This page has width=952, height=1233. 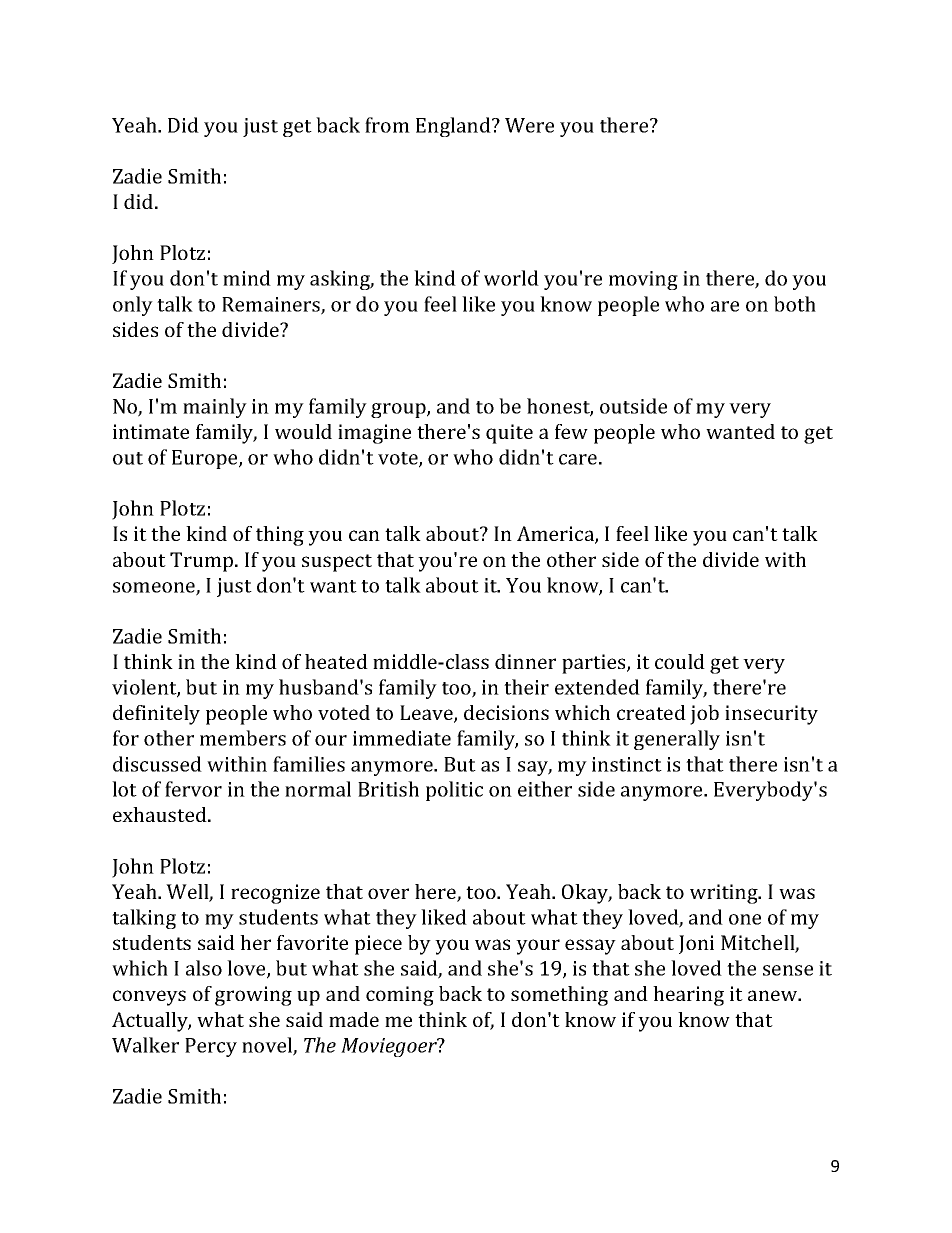 I want to click on from, so click(x=387, y=125).
